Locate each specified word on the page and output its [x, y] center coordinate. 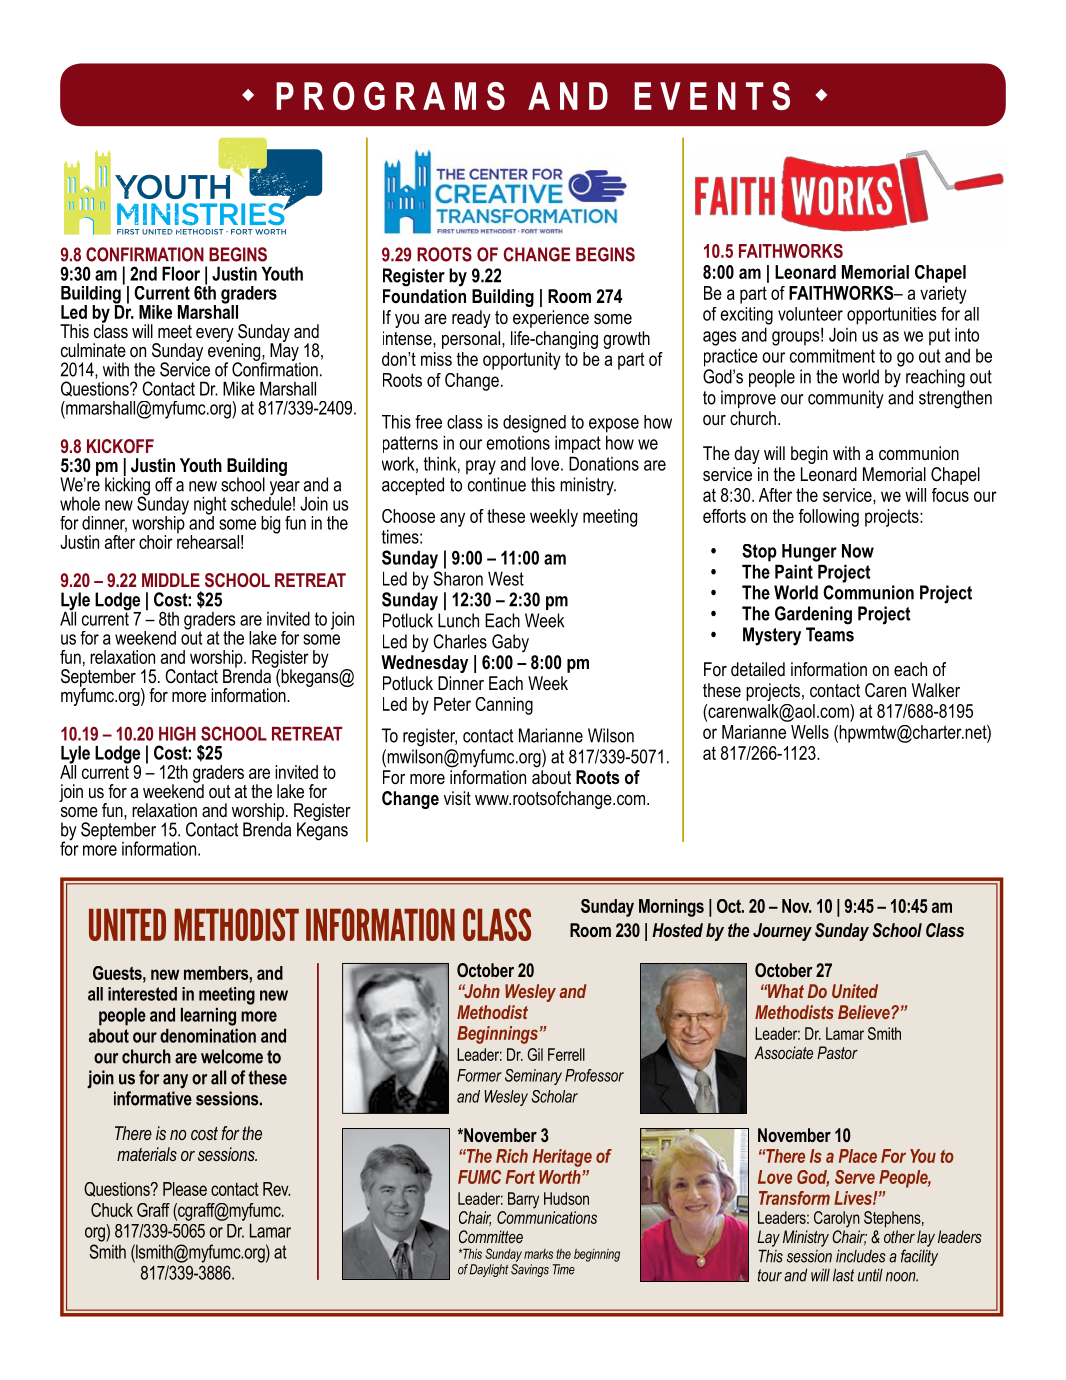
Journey [782, 932]
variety [943, 295]
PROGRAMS [390, 96]
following [829, 518]
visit [457, 798]
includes [861, 1256]
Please [185, 1189]
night [210, 506]
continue [497, 484]
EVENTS [712, 96]
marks [538, 1254]
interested [142, 994]
